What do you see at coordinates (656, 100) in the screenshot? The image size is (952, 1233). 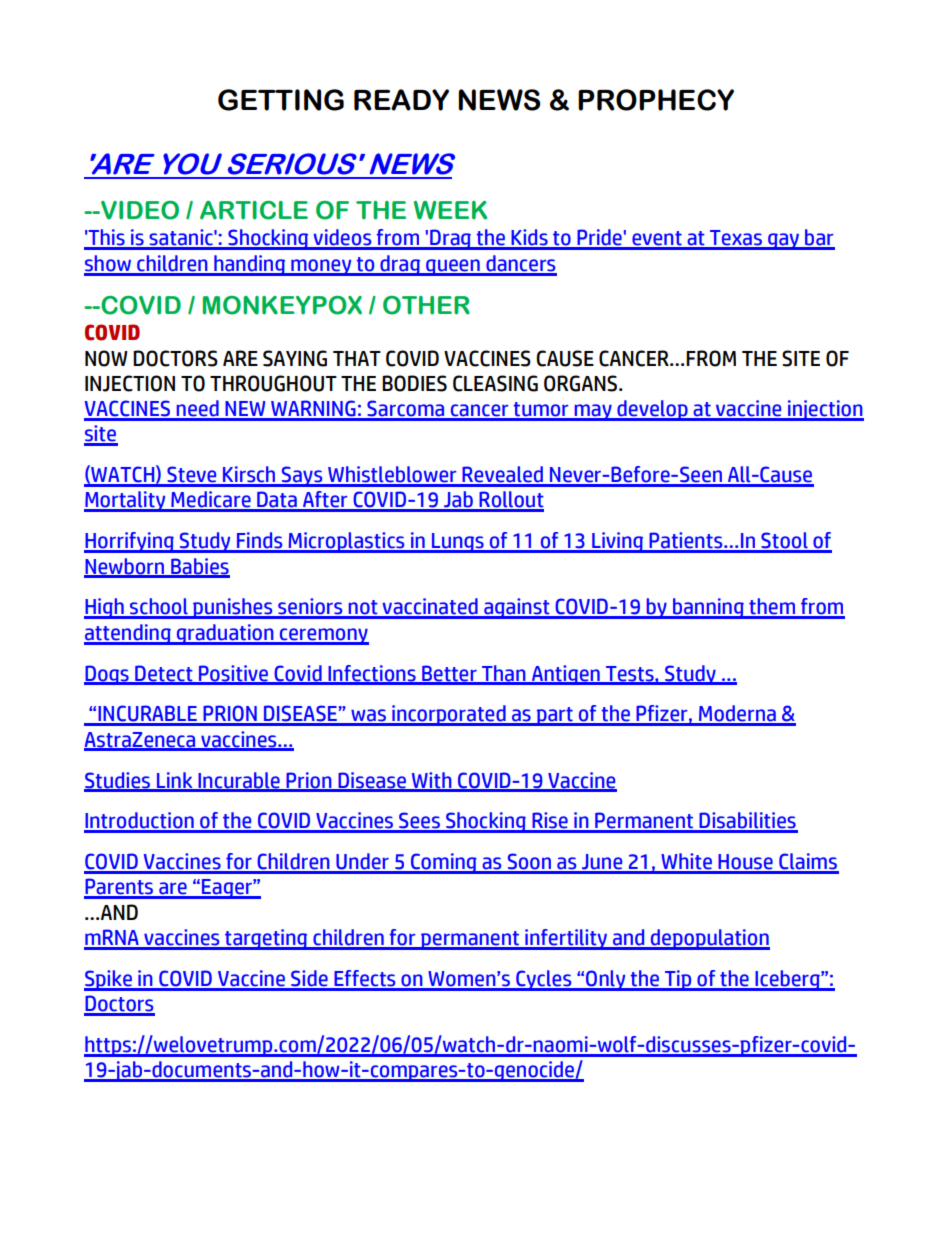 I see `PROPHECY` at bounding box center [656, 100].
